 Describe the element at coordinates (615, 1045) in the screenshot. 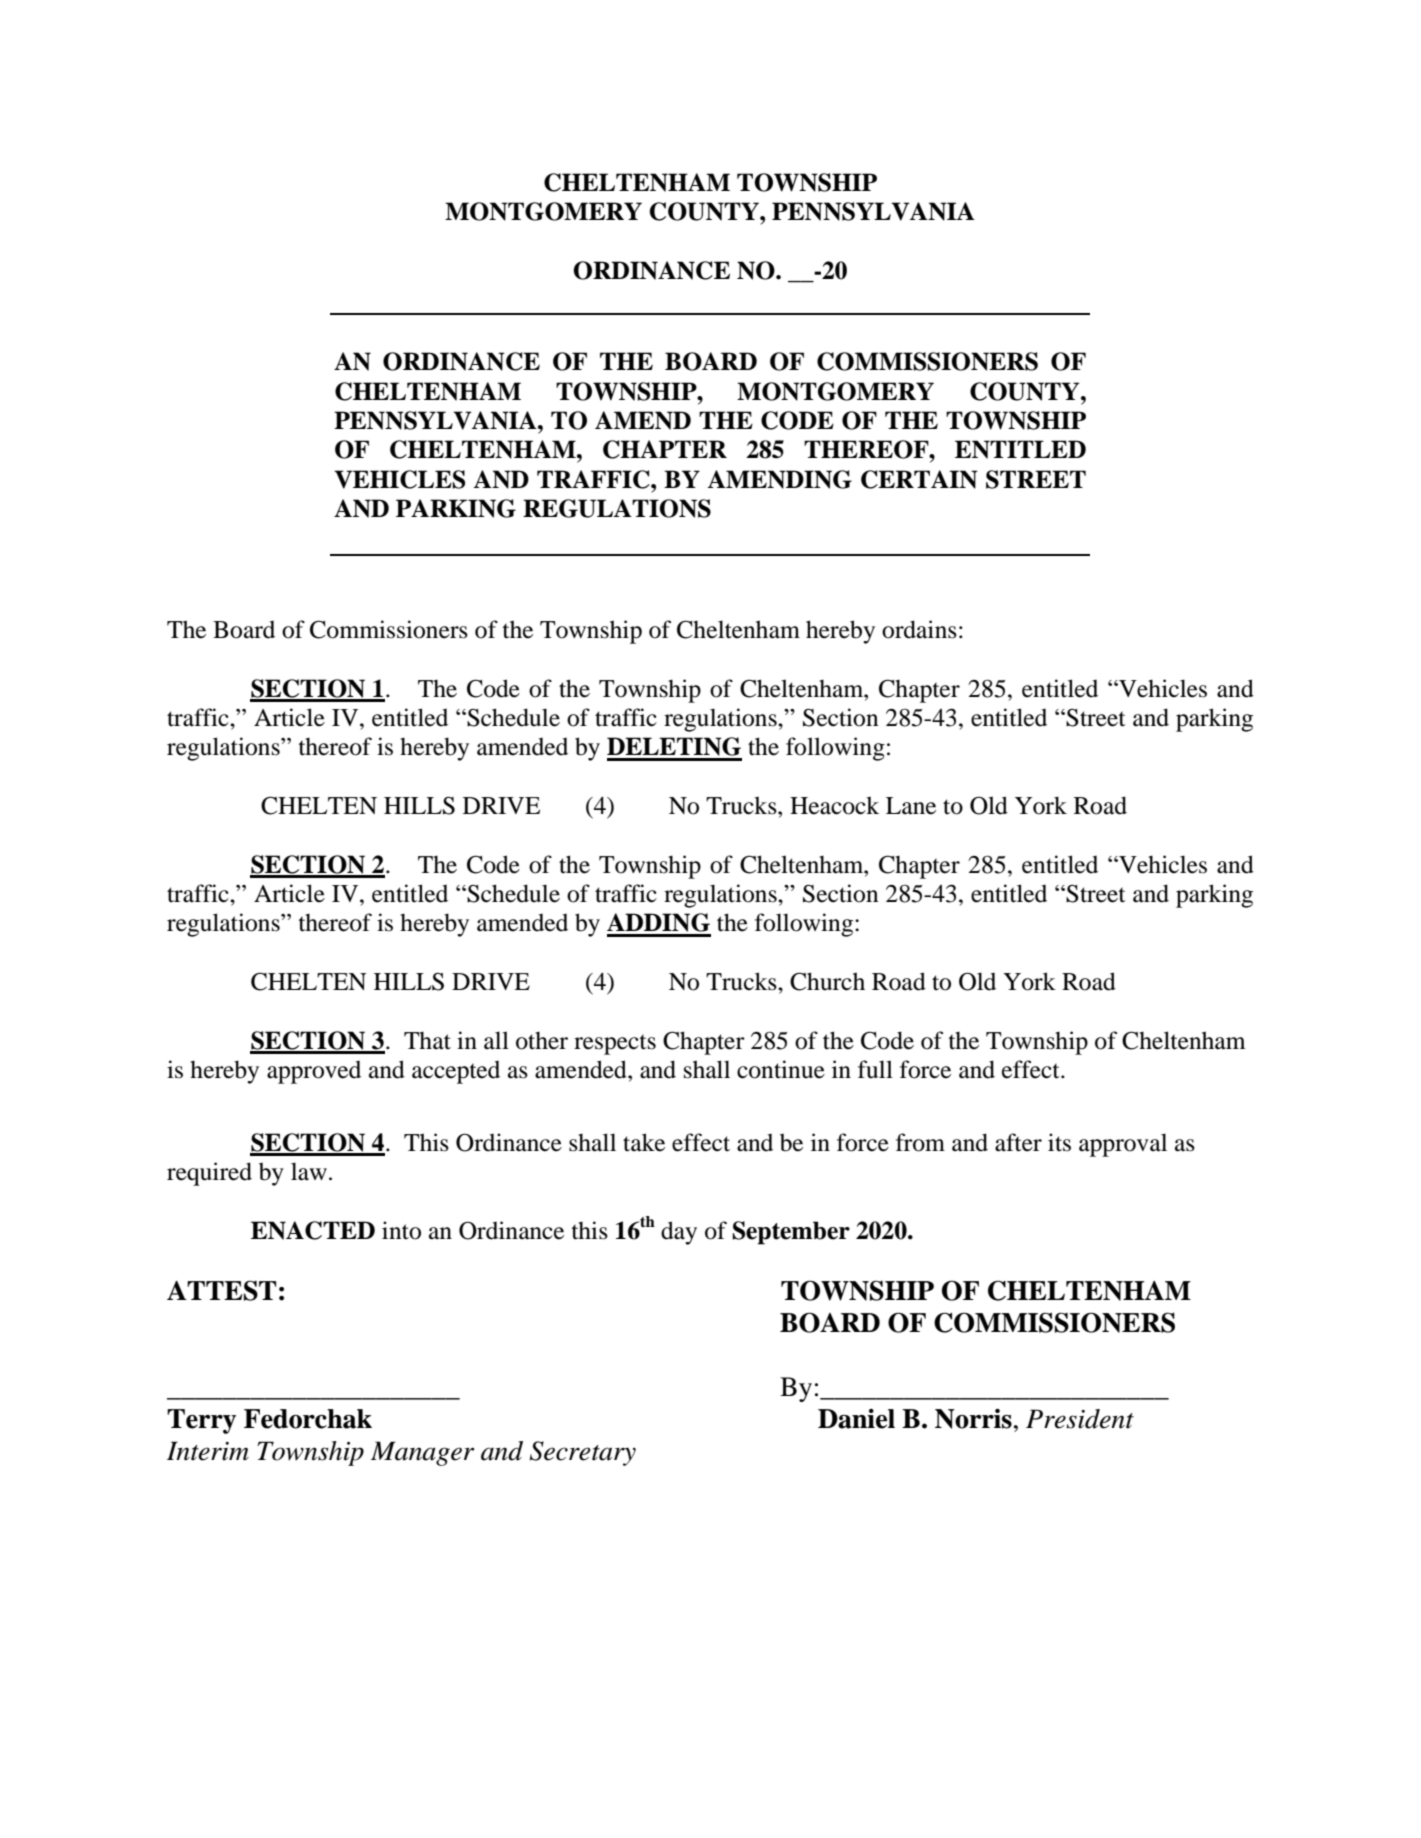

I see `respects` at that location.
